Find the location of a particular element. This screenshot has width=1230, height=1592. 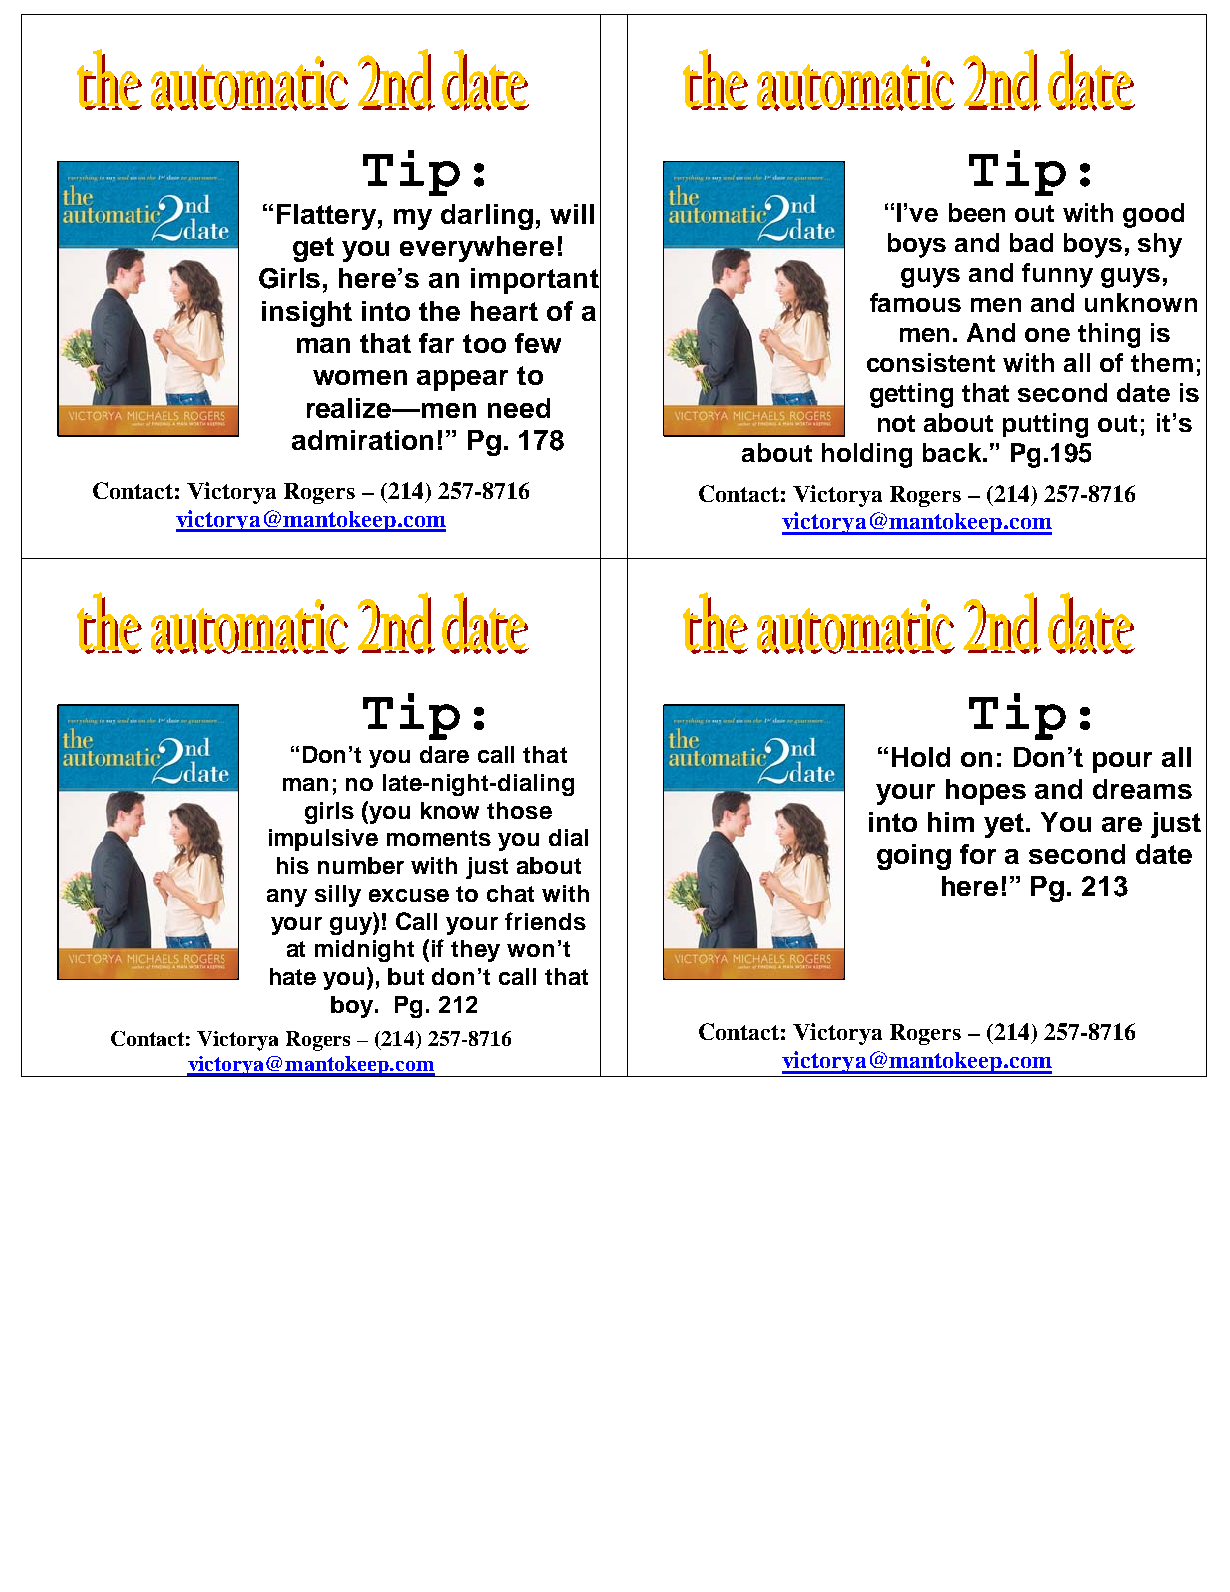

admiration is located at coordinates (362, 440).
